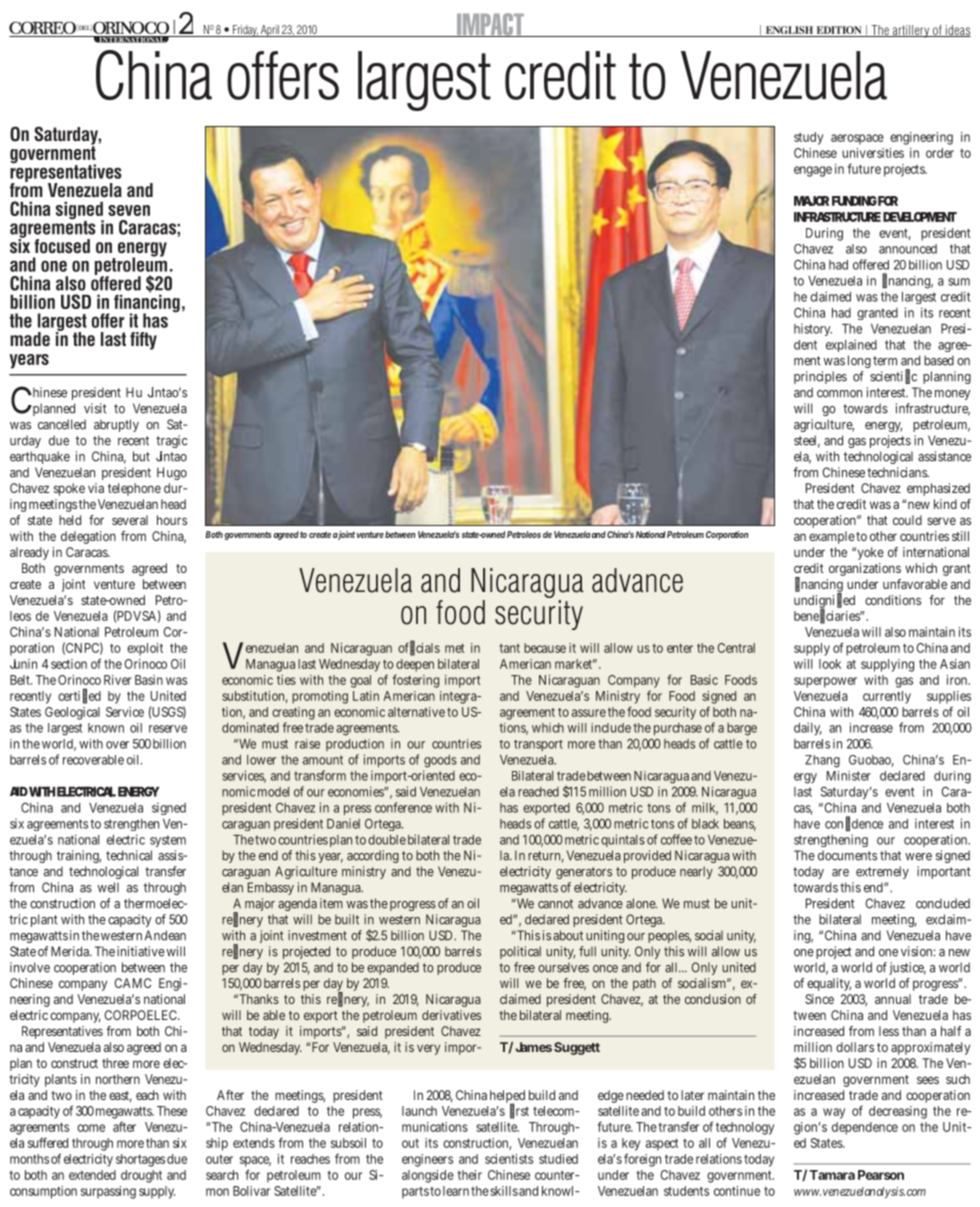 The width and height of the document is (980, 1207). Describe the element at coordinates (145, 649) in the document. I see `exploit` at that location.
